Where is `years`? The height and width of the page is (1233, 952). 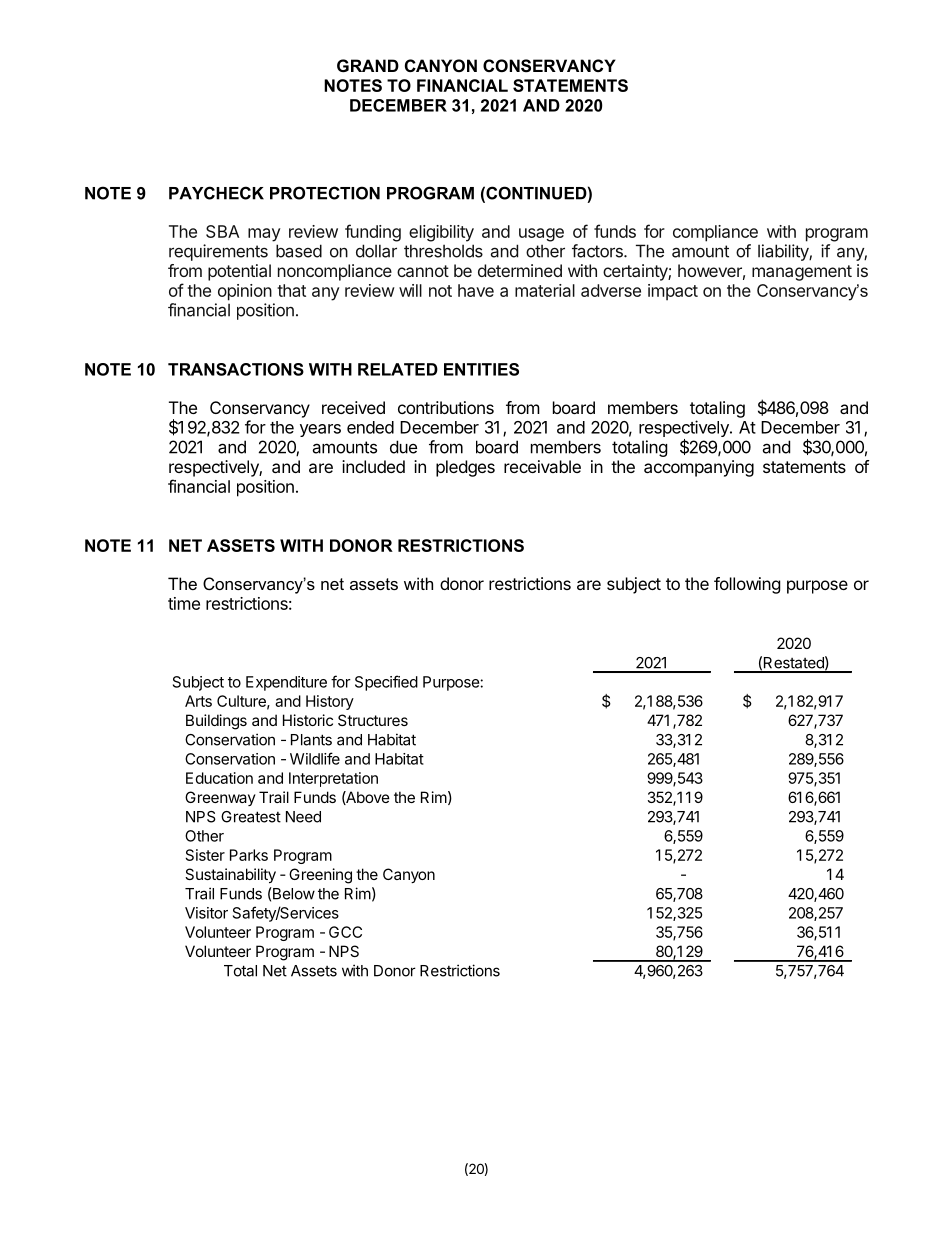 years is located at coordinates (320, 430).
